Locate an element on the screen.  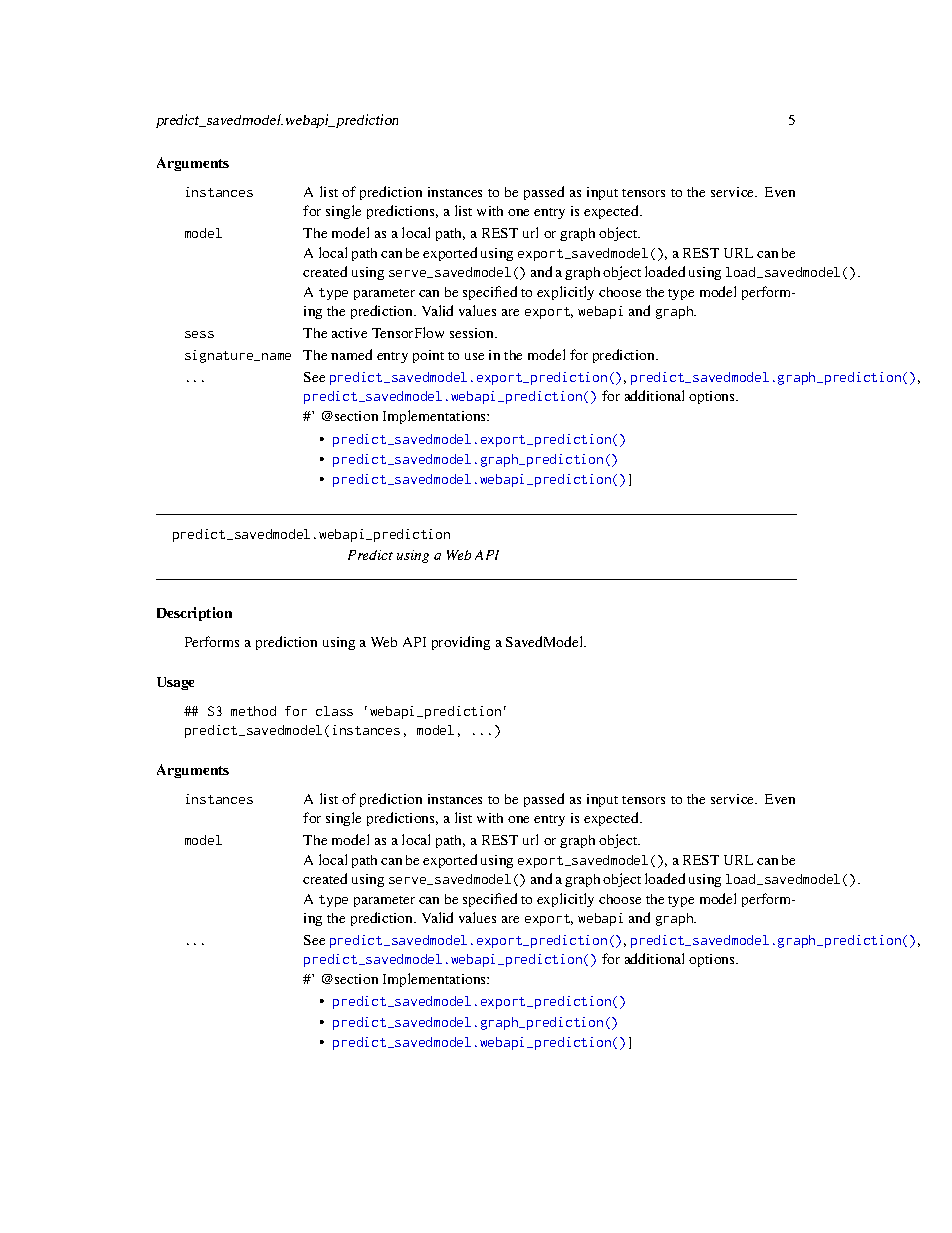
providing is located at coordinates (461, 643).
